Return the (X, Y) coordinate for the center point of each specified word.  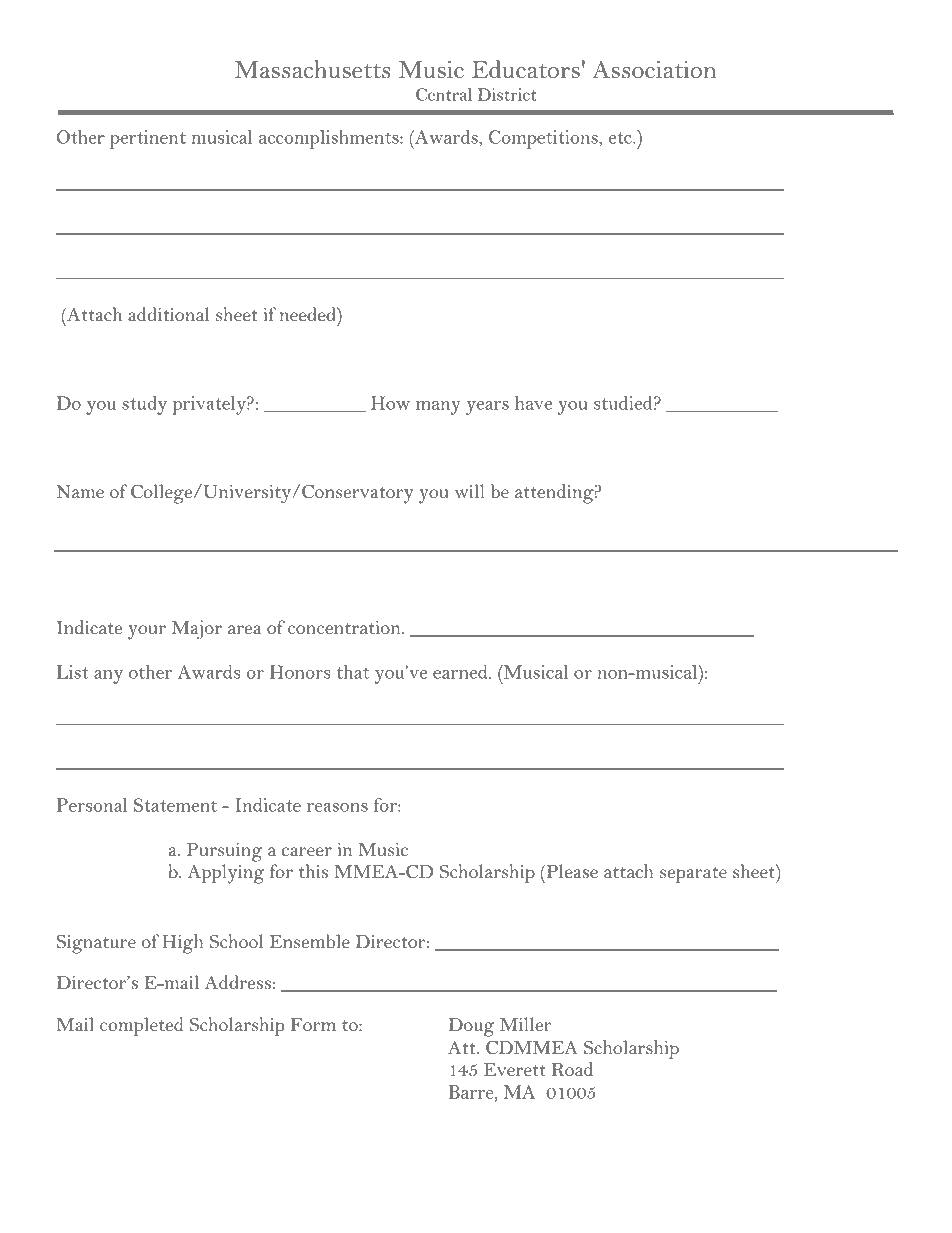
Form (313, 1024)
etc (621, 138)
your (147, 632)
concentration (345, 627)
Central (444, 94)
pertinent (148, 139)
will (470, 491)
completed (141, 1026)
